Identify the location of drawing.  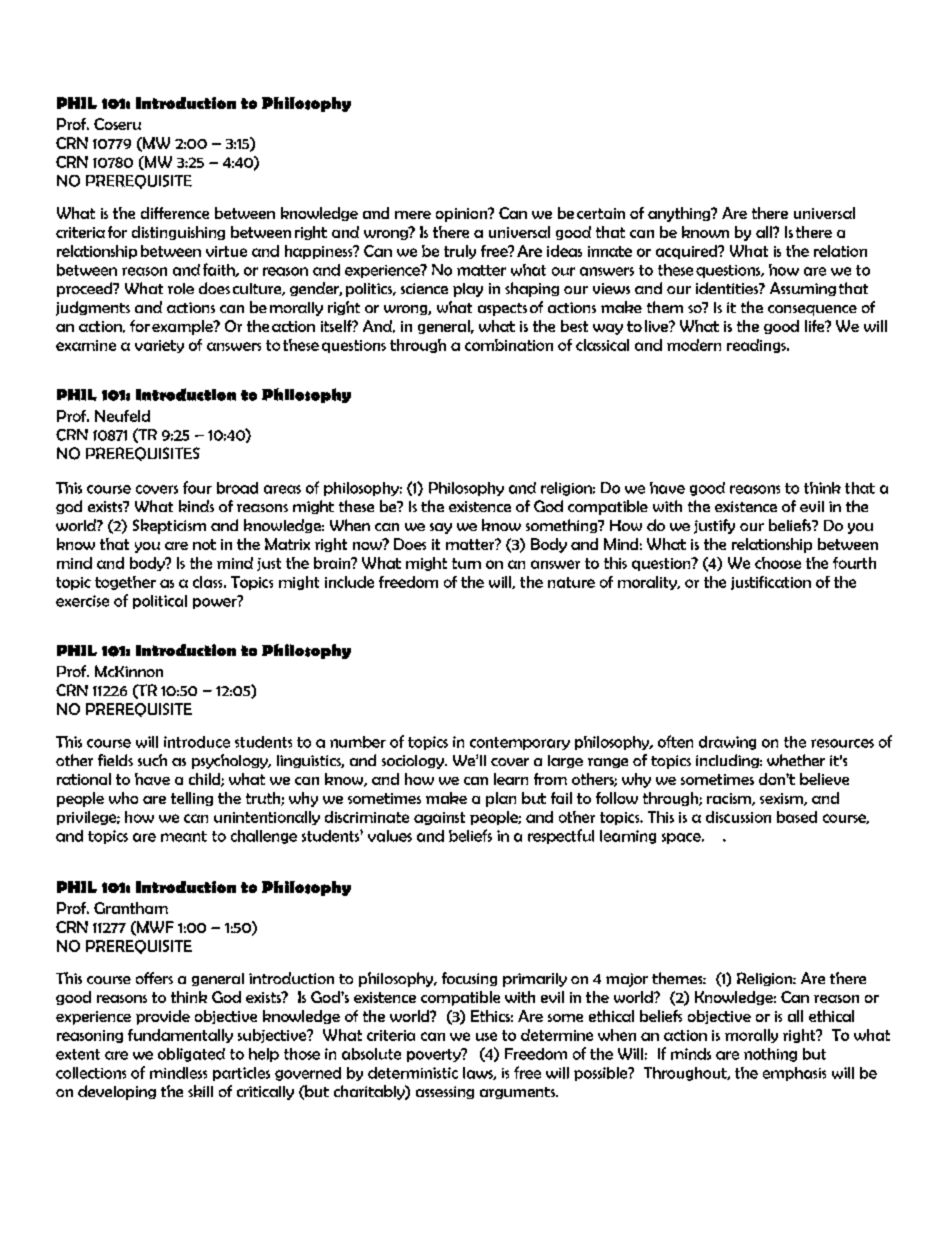
(727, 743).
